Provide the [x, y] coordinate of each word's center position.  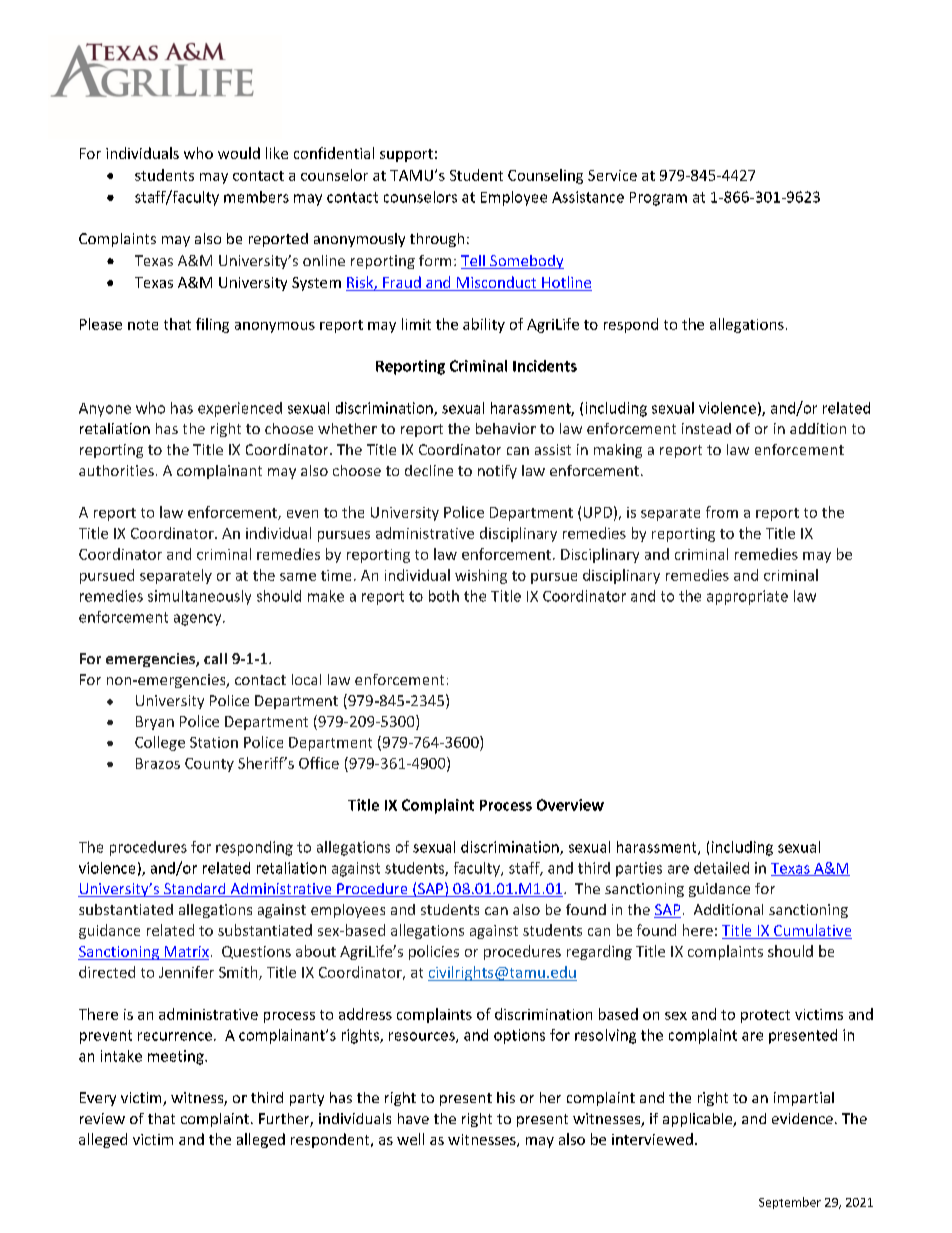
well [410, 1139]
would [239, 153]
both [444, 596]
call [215, 658]
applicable [699, 1120]
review [102, 1118]
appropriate [747, 597]
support [406, 155]
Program [658, 199]
